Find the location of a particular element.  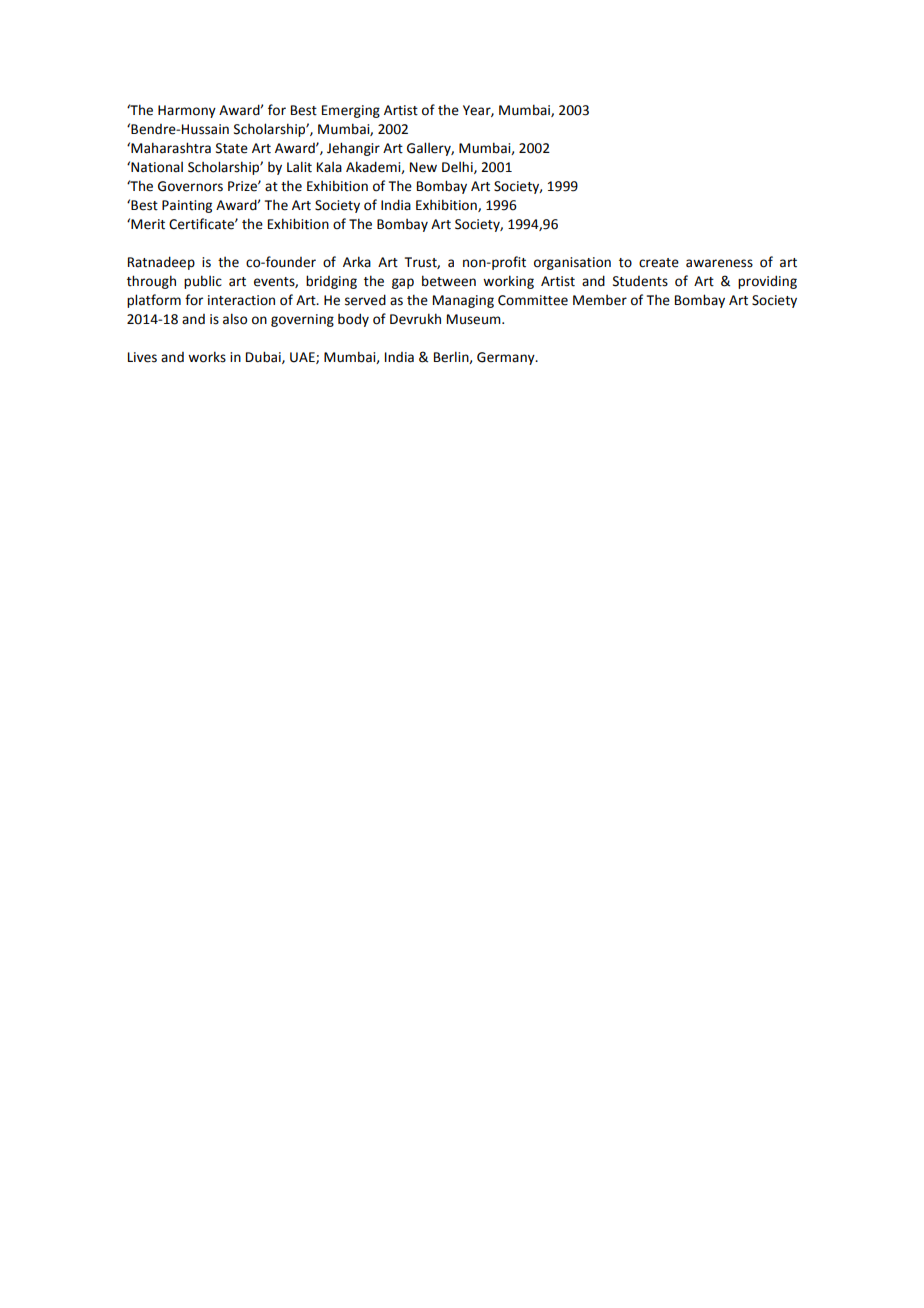

Painting is located at coordinates (187, 206).
